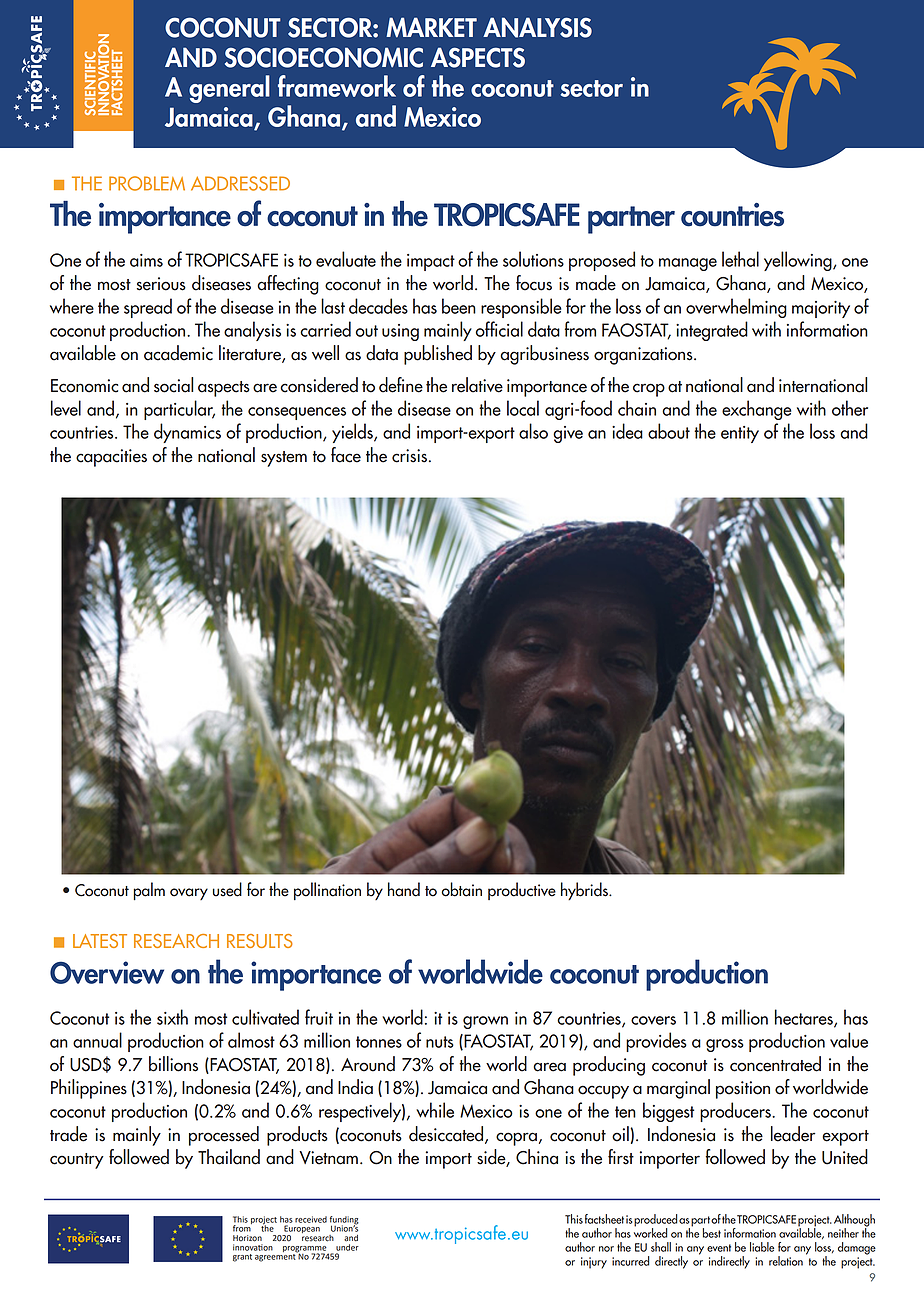  I want to click on lethal, so click(740, 259).
